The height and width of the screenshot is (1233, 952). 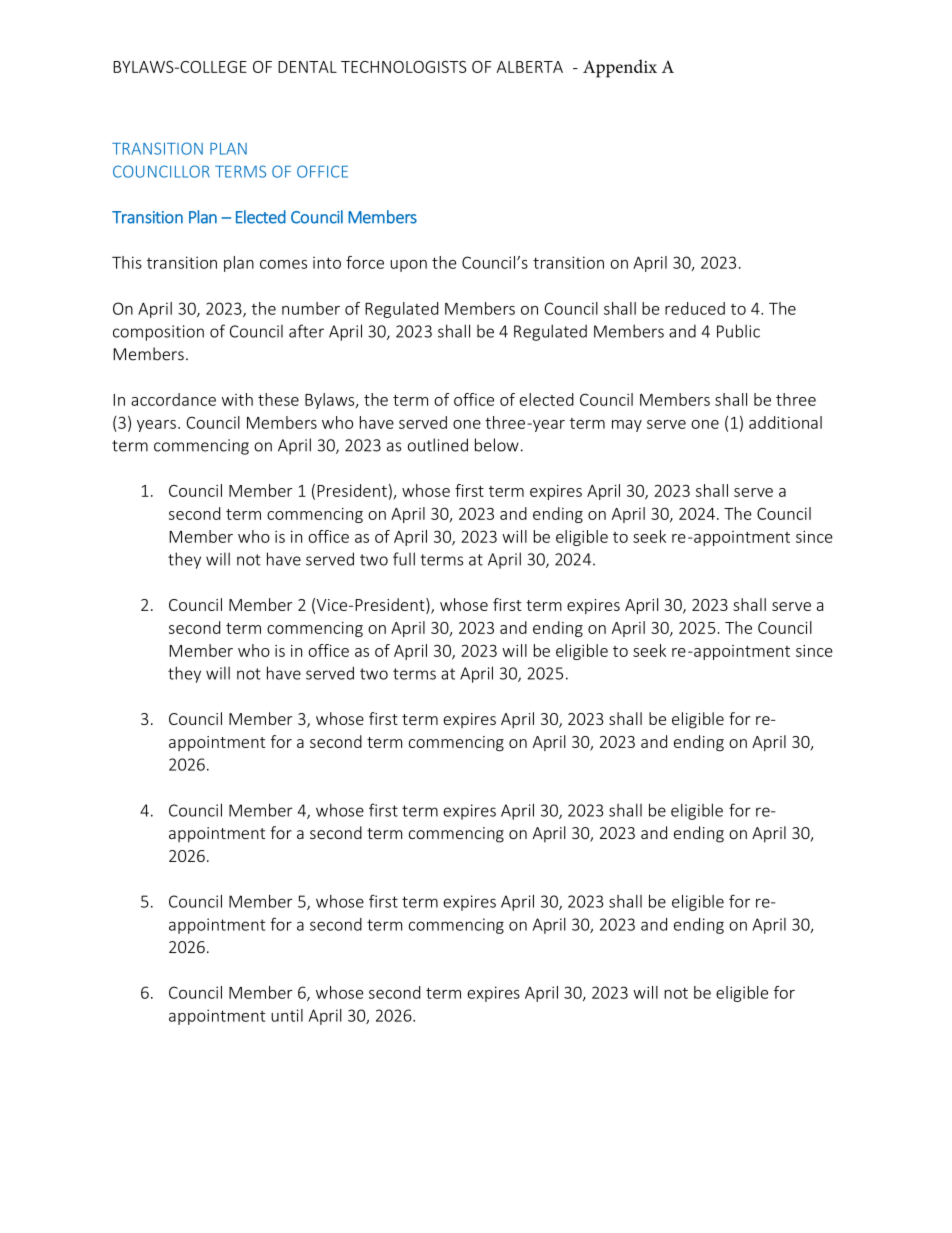 I want to click on DENTAL, so click(x=307, y=67).
